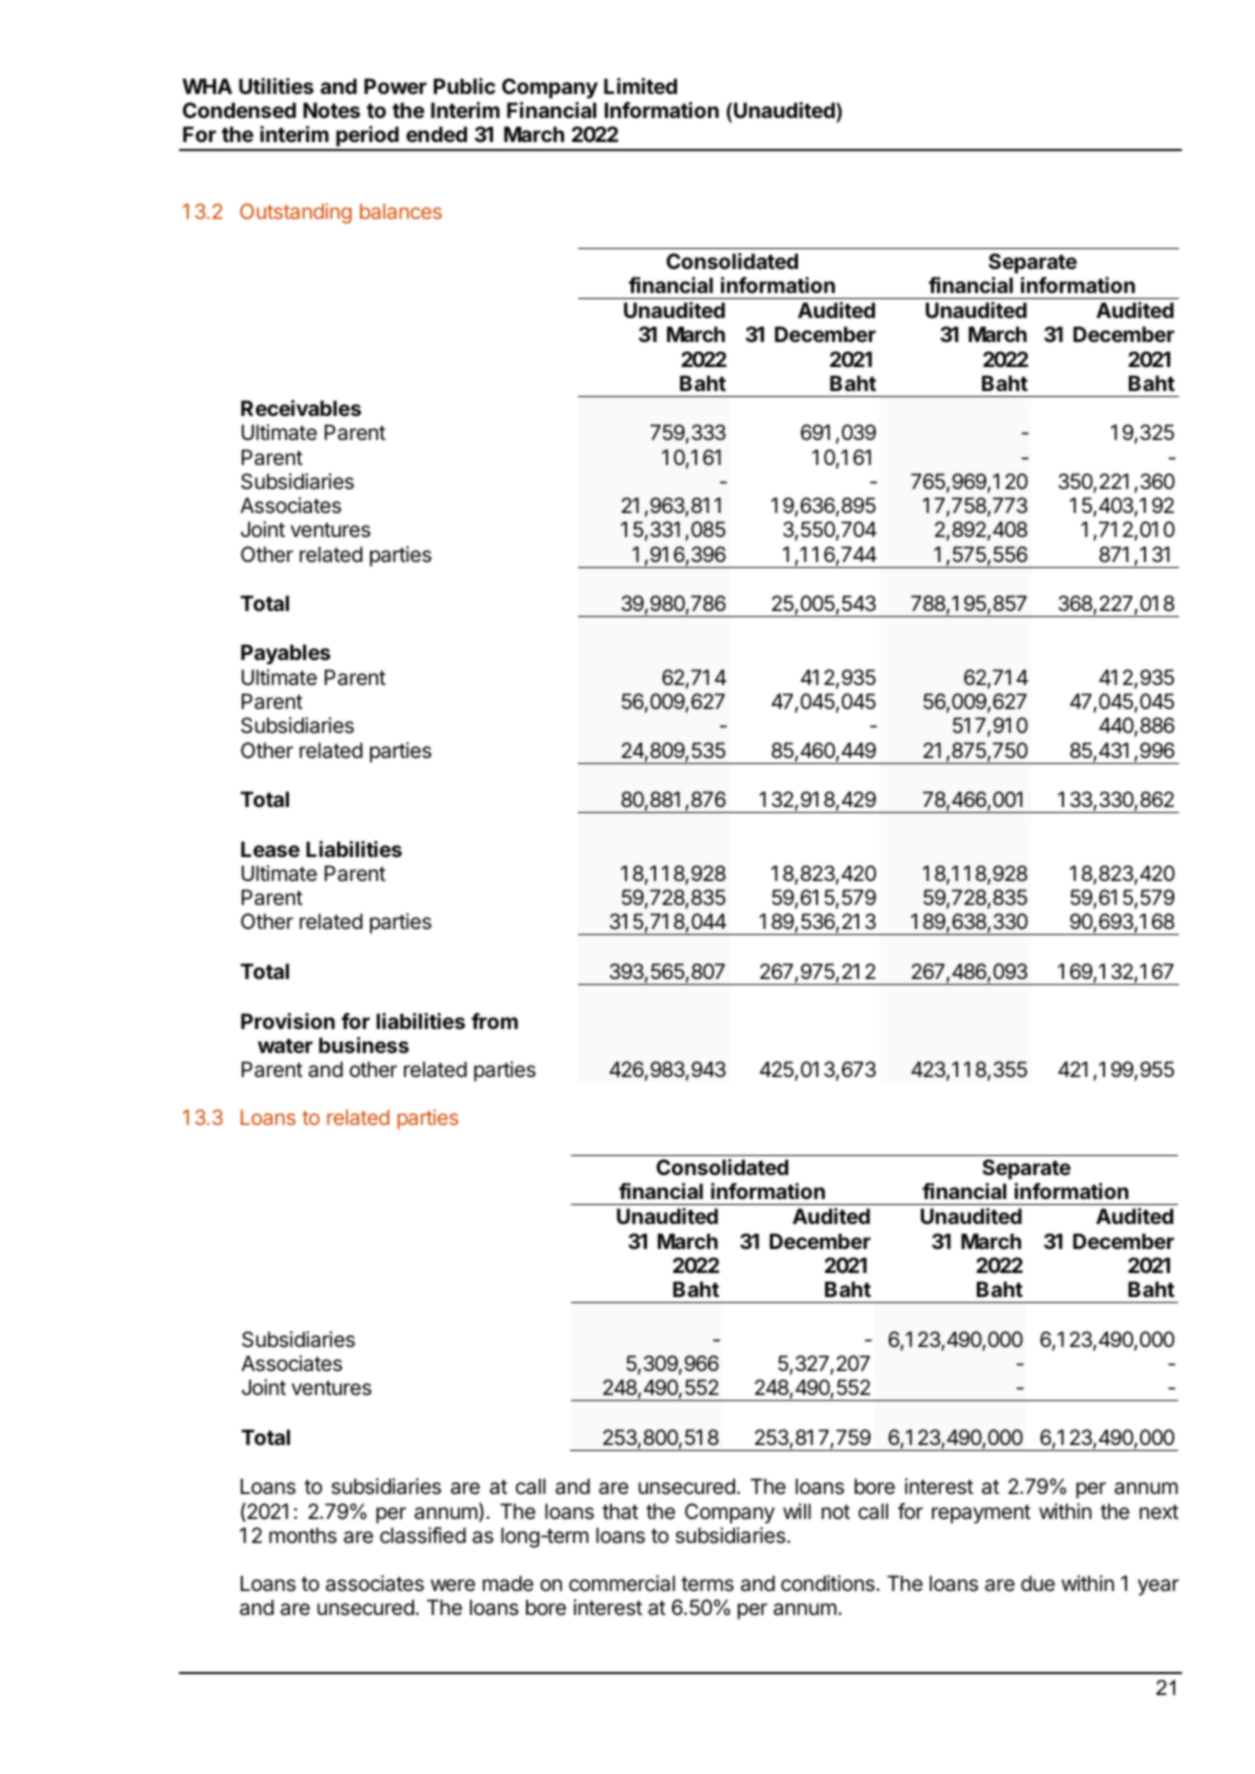 The height and width of the page is (1774, 1255). I want to click on repayment, so click(981, 1514).
